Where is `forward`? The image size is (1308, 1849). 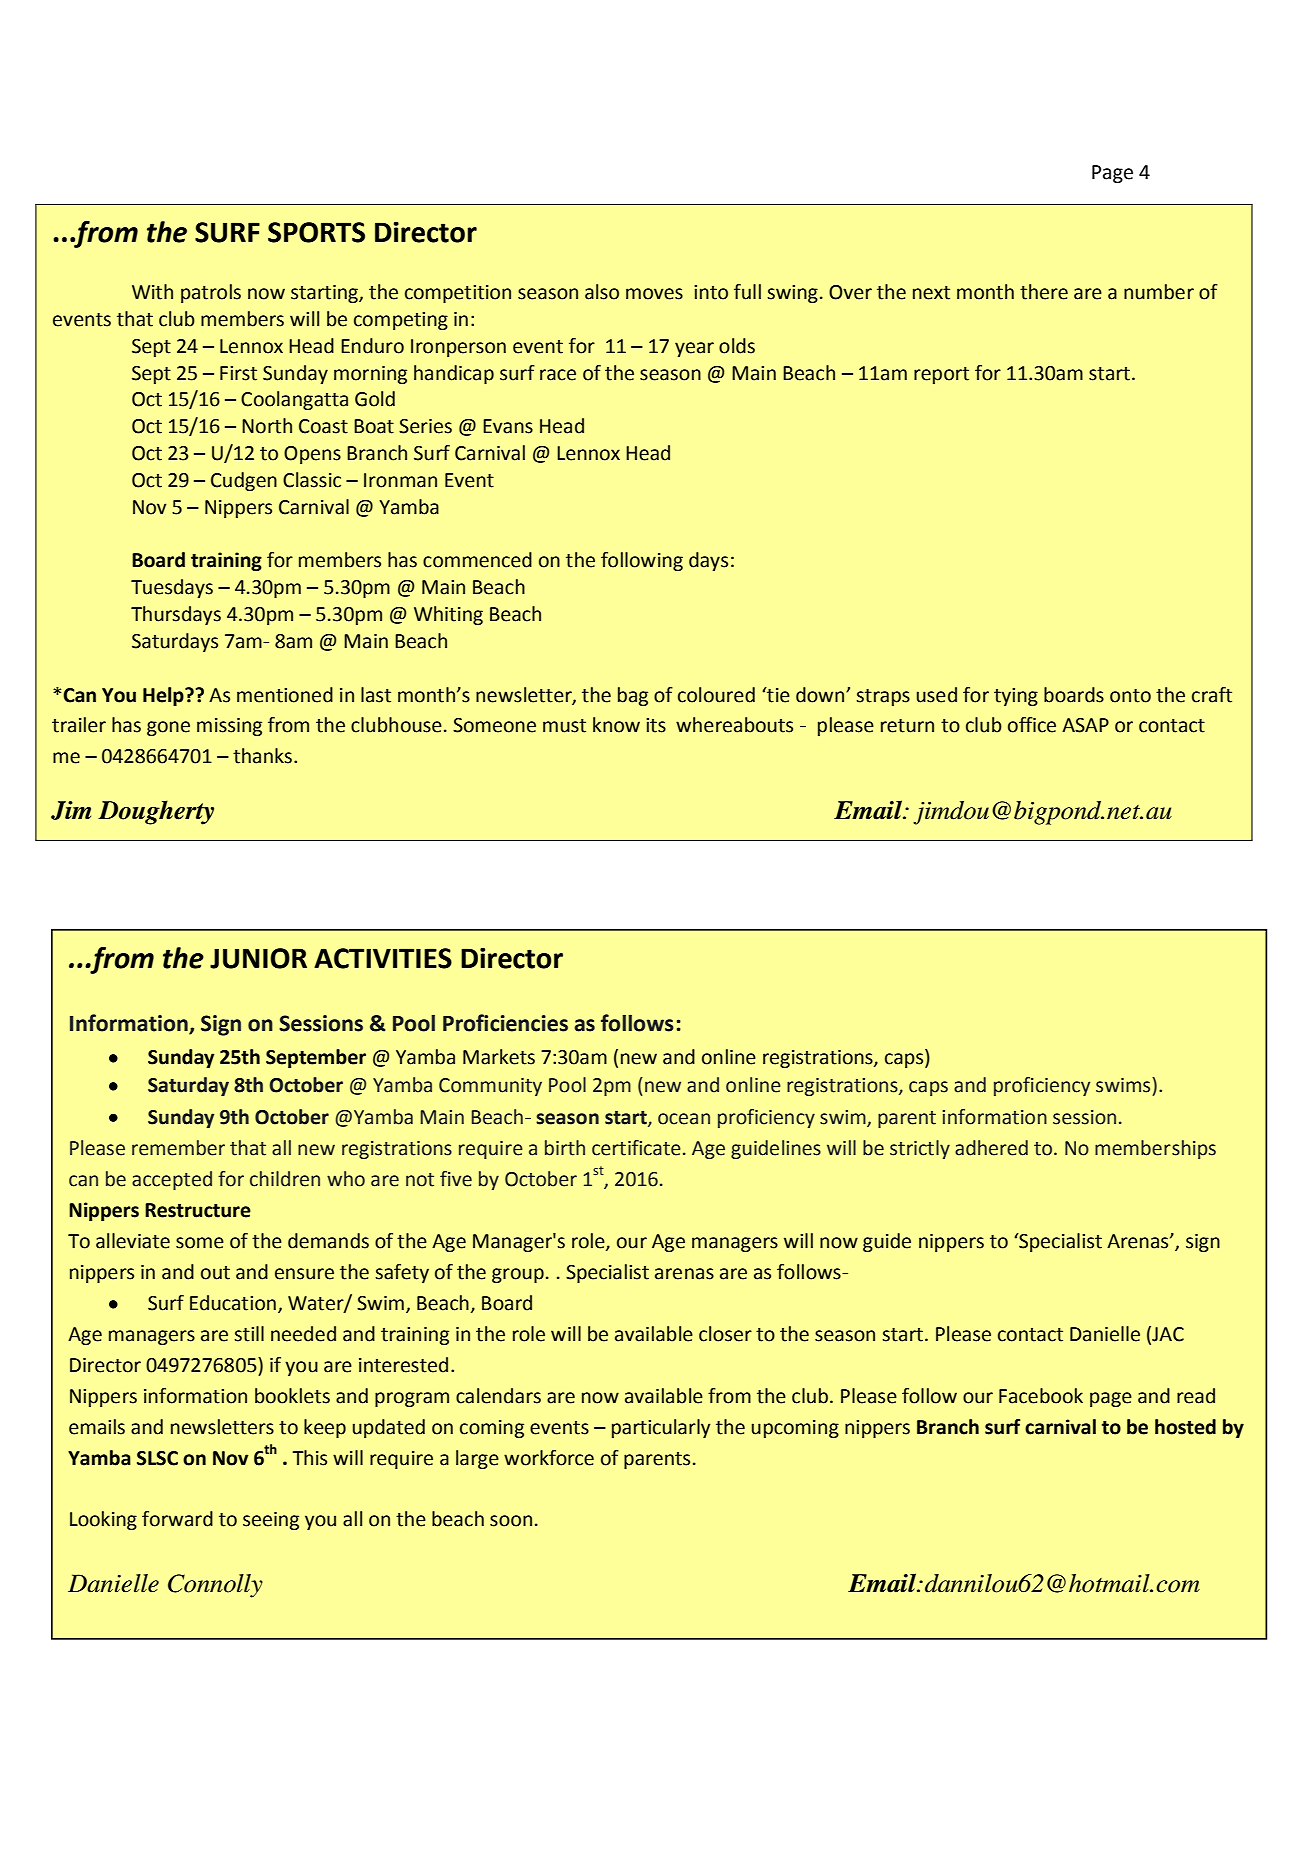 forward is located at coordinates (177, 1519).
